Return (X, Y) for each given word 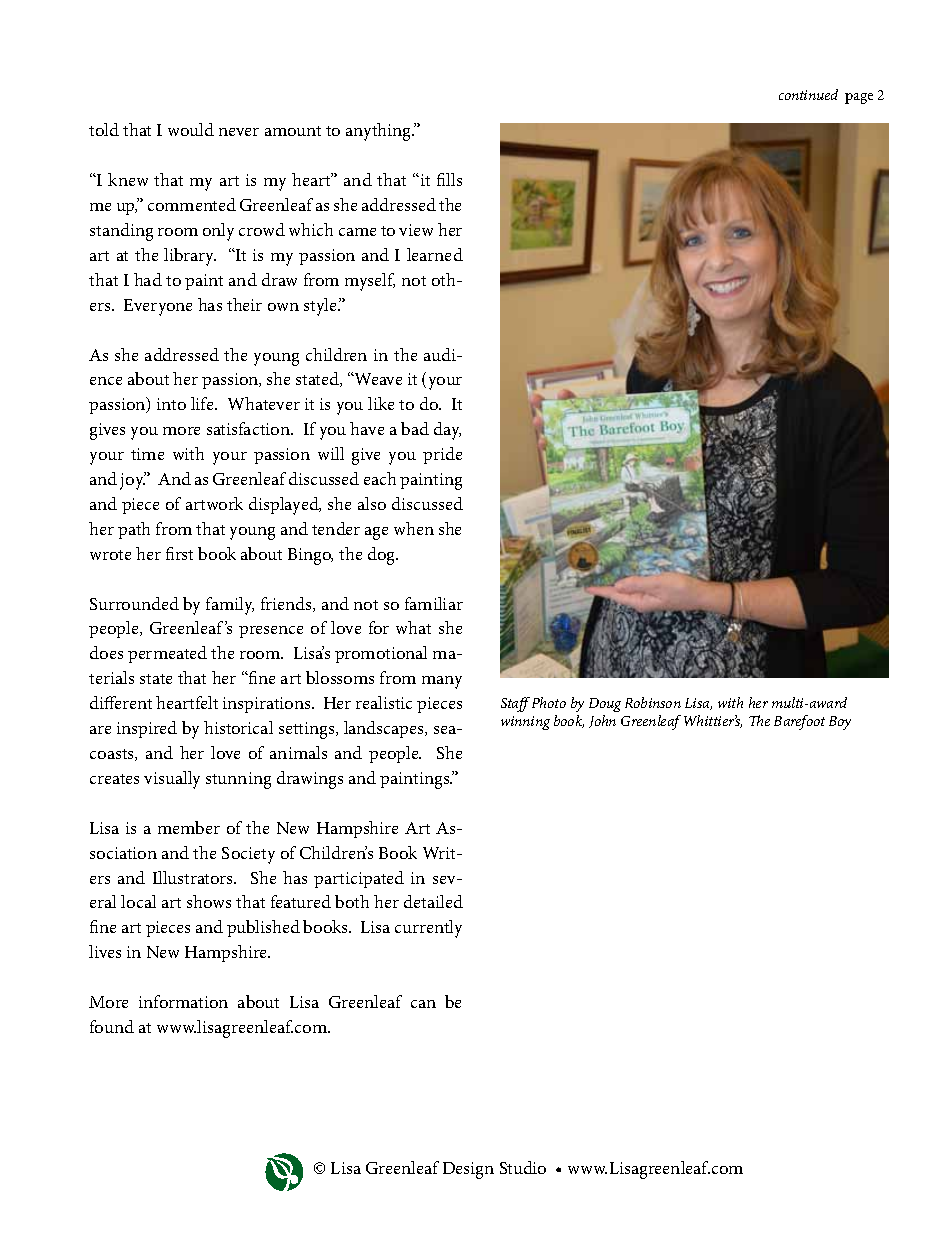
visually (172, 780)
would (191, 129)
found (112, 1026)
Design (468, 1170)
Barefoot (799, 722)
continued (808, 94)
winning (525, 723)
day (447, 431)
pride (442, 455)
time (147, 454)
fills (449, 179)
